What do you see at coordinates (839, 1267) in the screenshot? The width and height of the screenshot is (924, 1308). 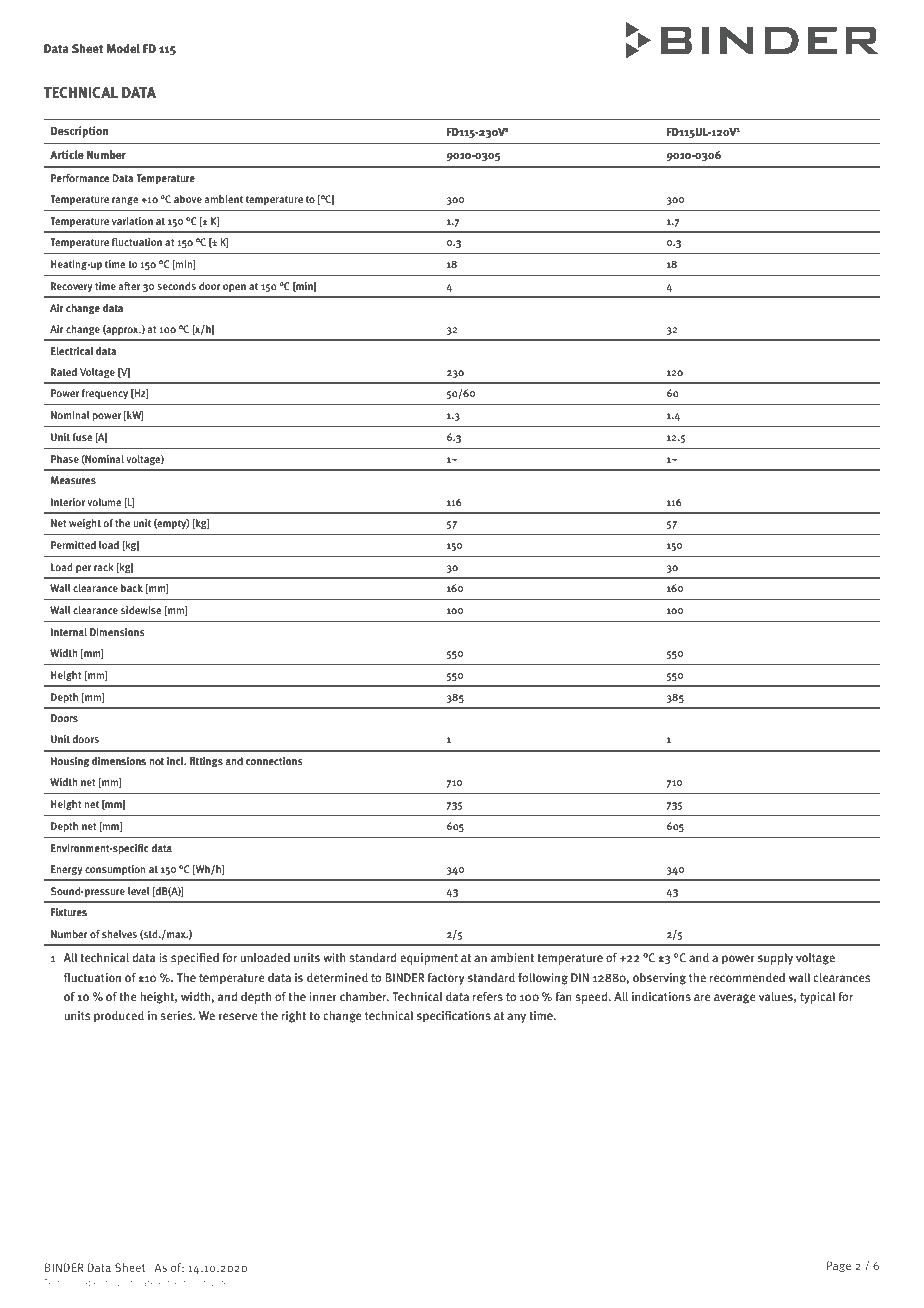 I see `Page` at bounding box center [839, 1267].
